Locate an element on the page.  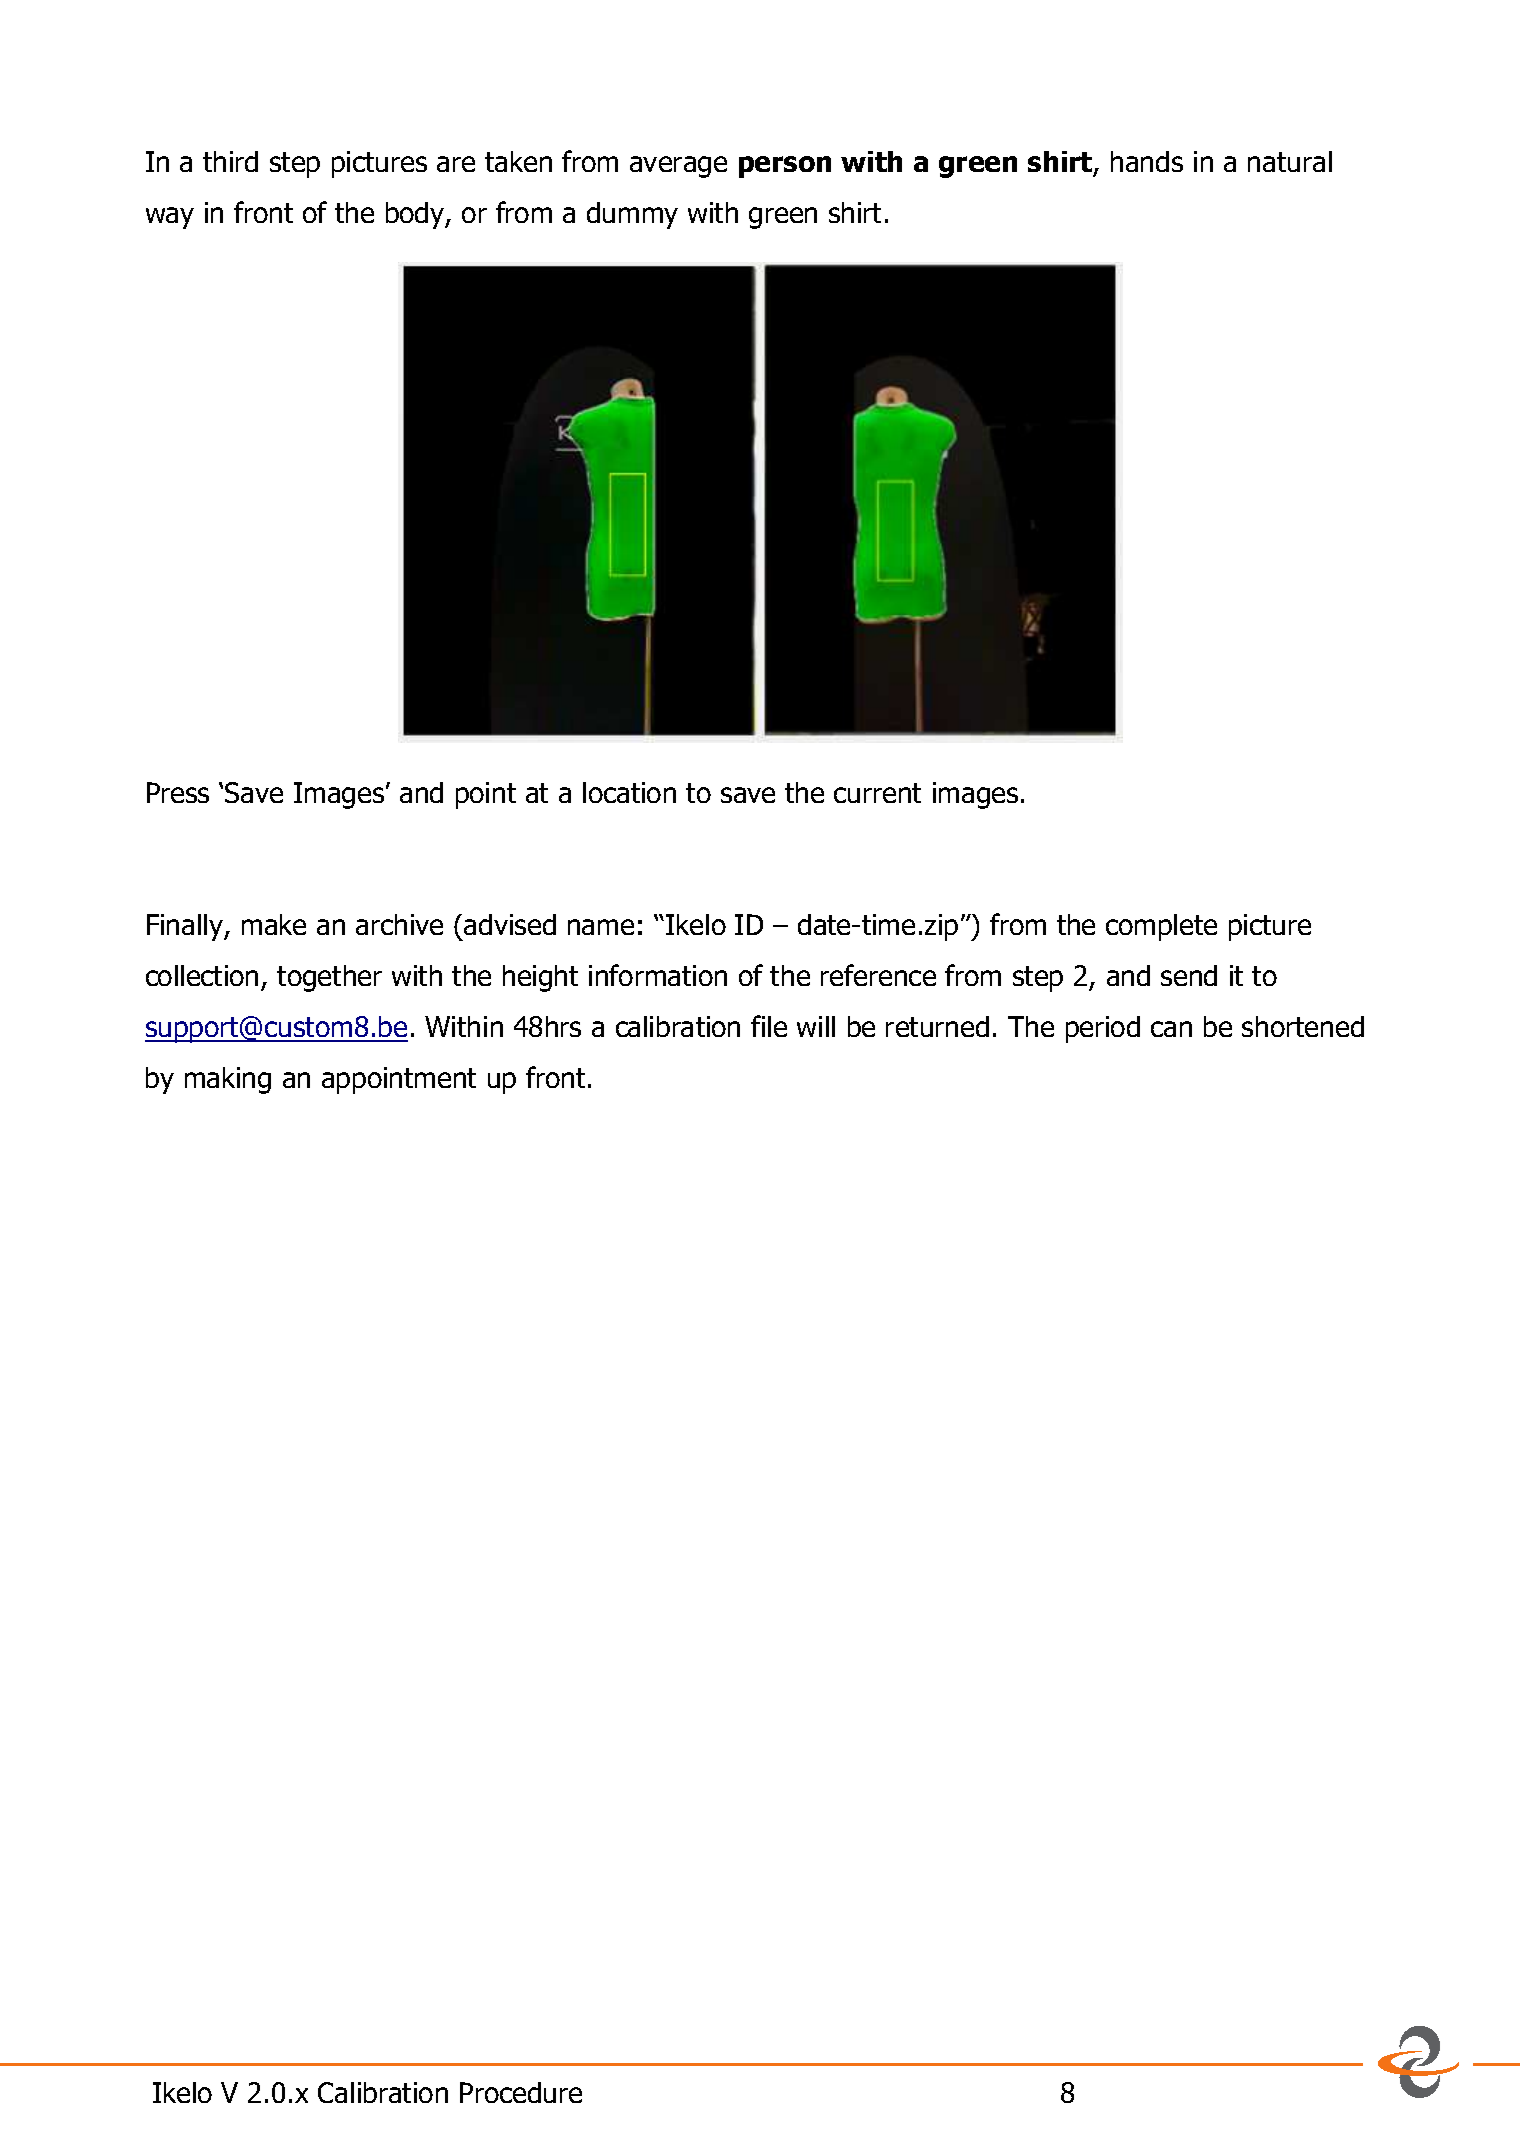
make is located at coordinates (274, 924).
